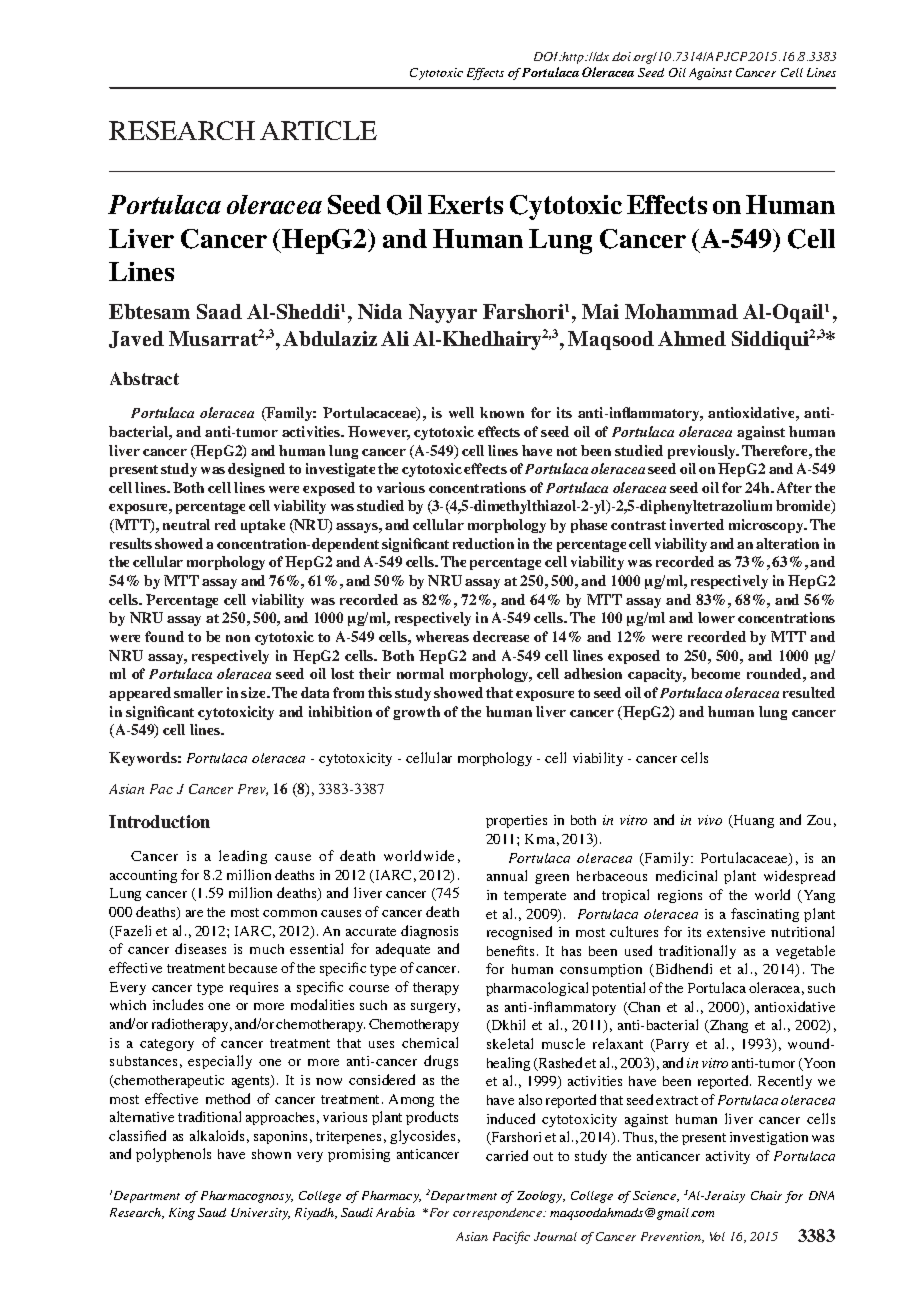  Describe the element at coordinates (681, 311) in the image. I see `Mohammad` at that location.
